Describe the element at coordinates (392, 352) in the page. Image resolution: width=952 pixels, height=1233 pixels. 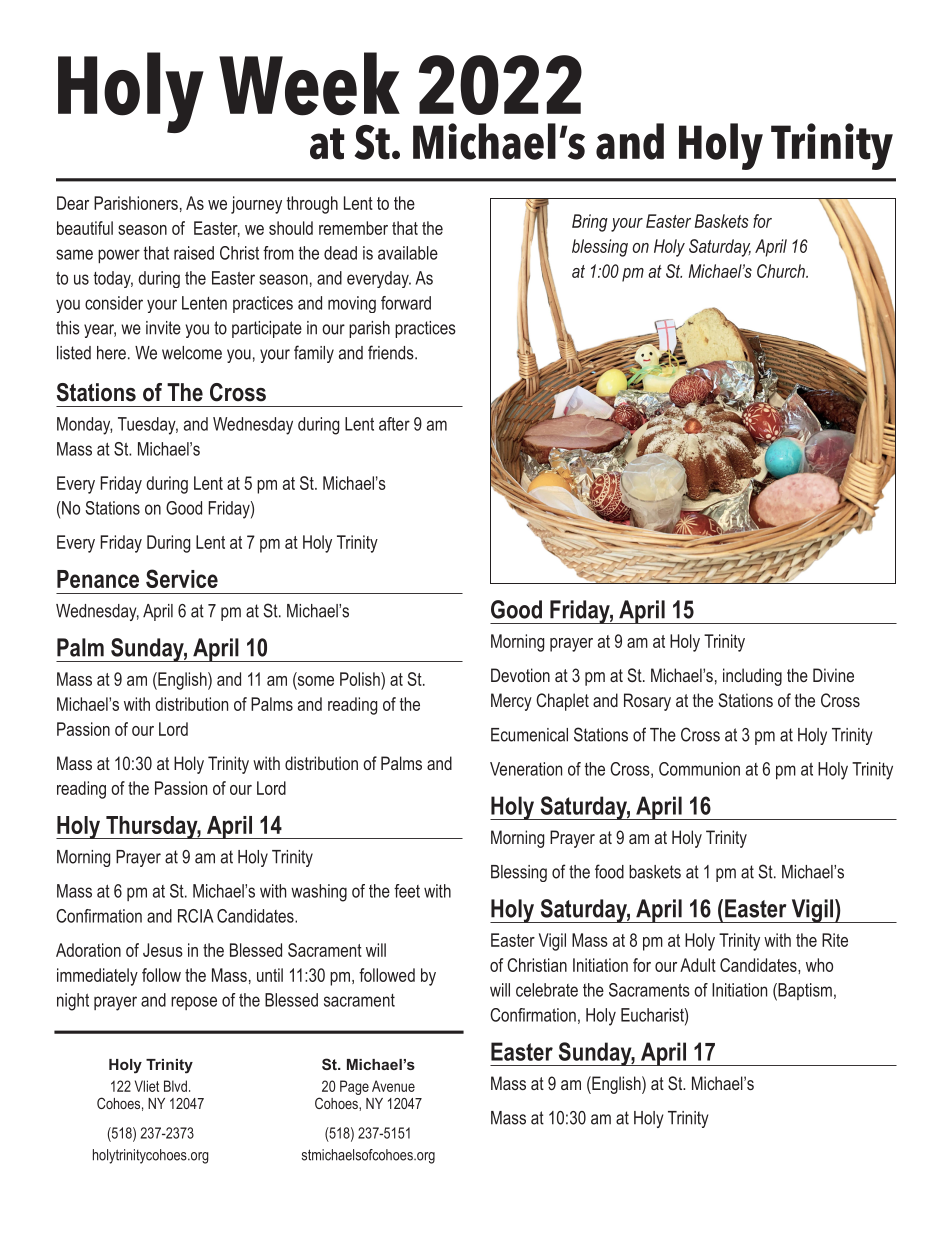
I see `friends` at that location.
